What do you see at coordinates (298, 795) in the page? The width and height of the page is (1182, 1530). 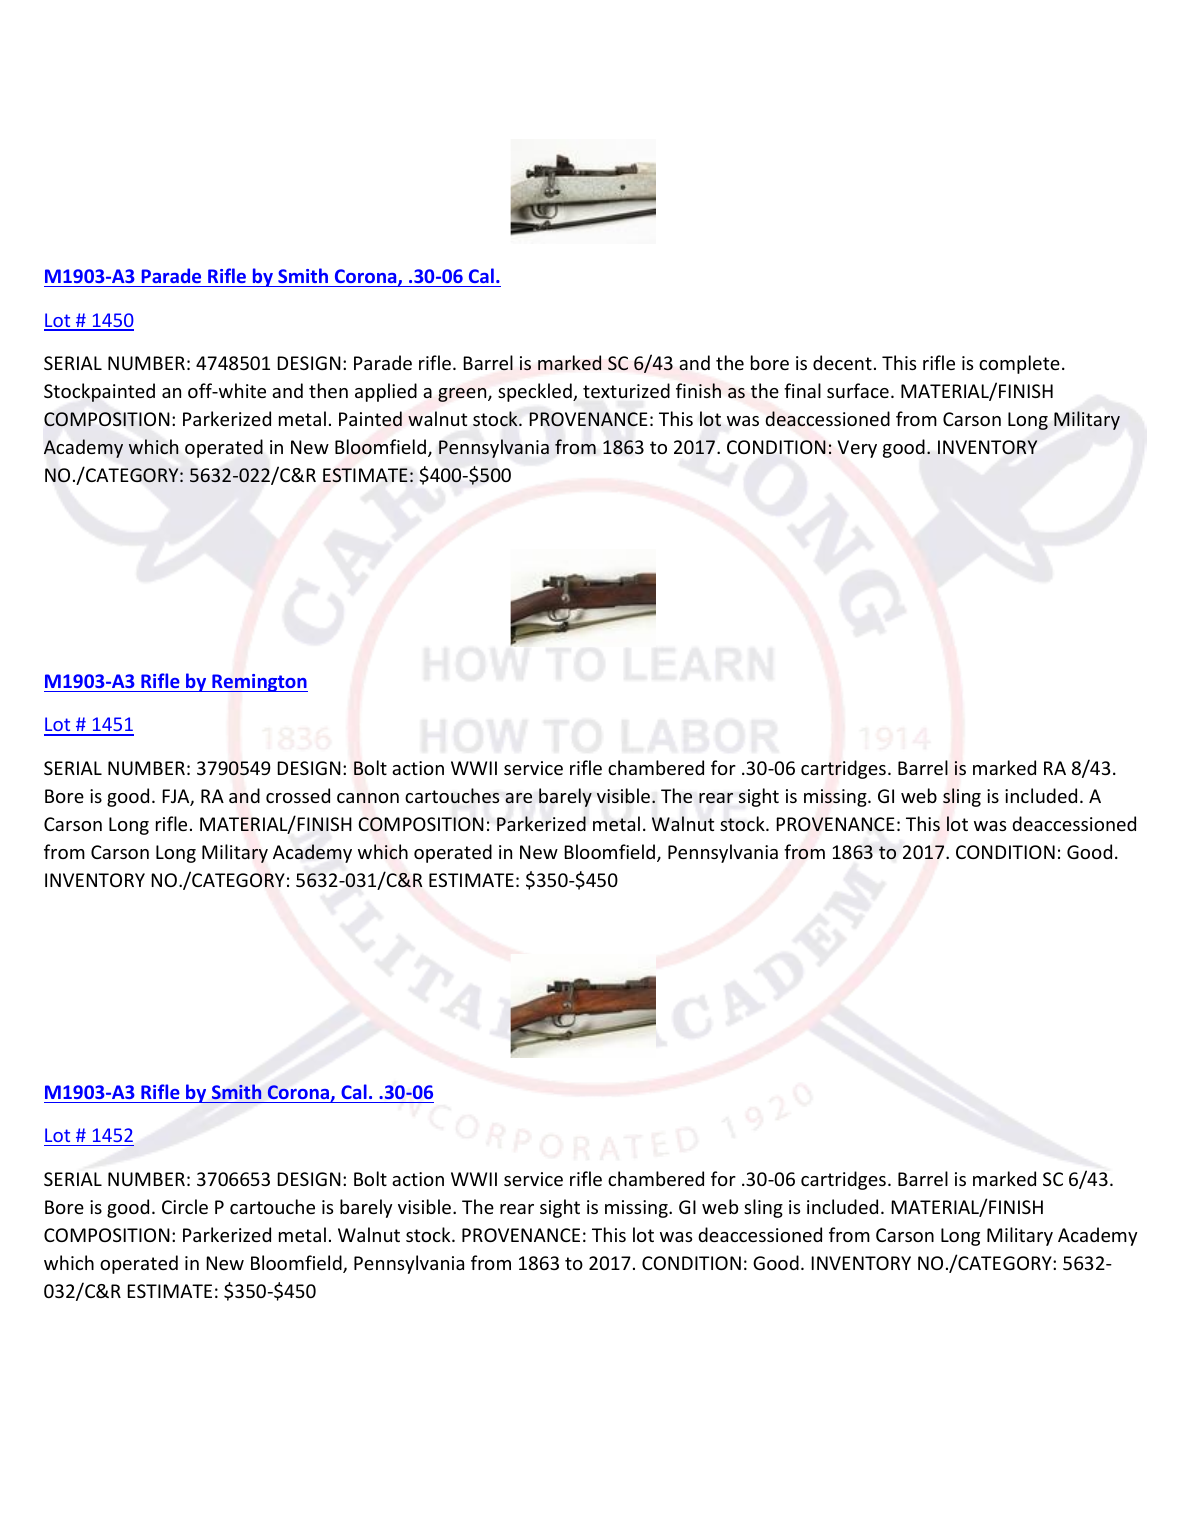 I see `crossed` at bounding box center [298, 795].
